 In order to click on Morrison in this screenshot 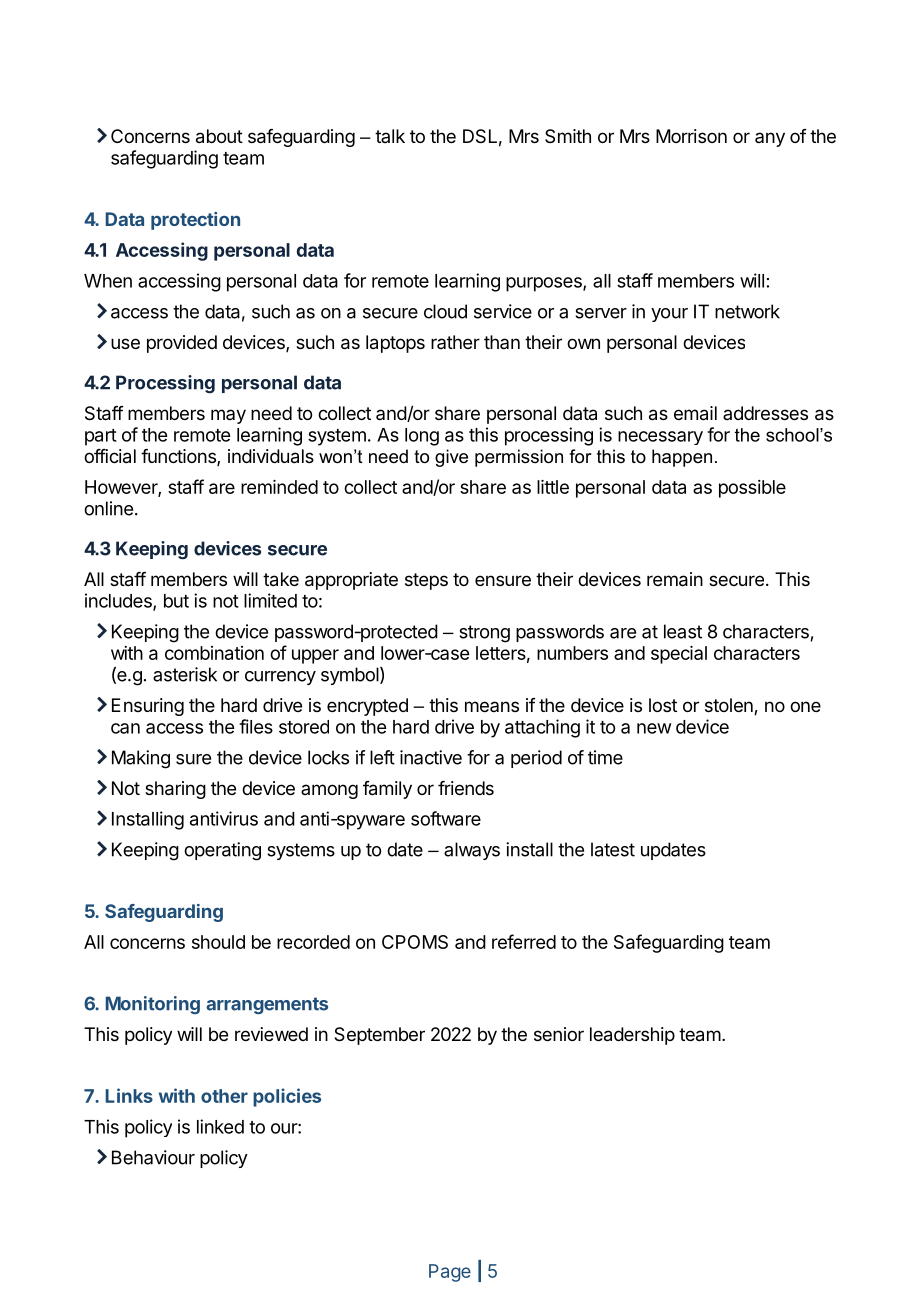, I will do `click(691, 136)`.
